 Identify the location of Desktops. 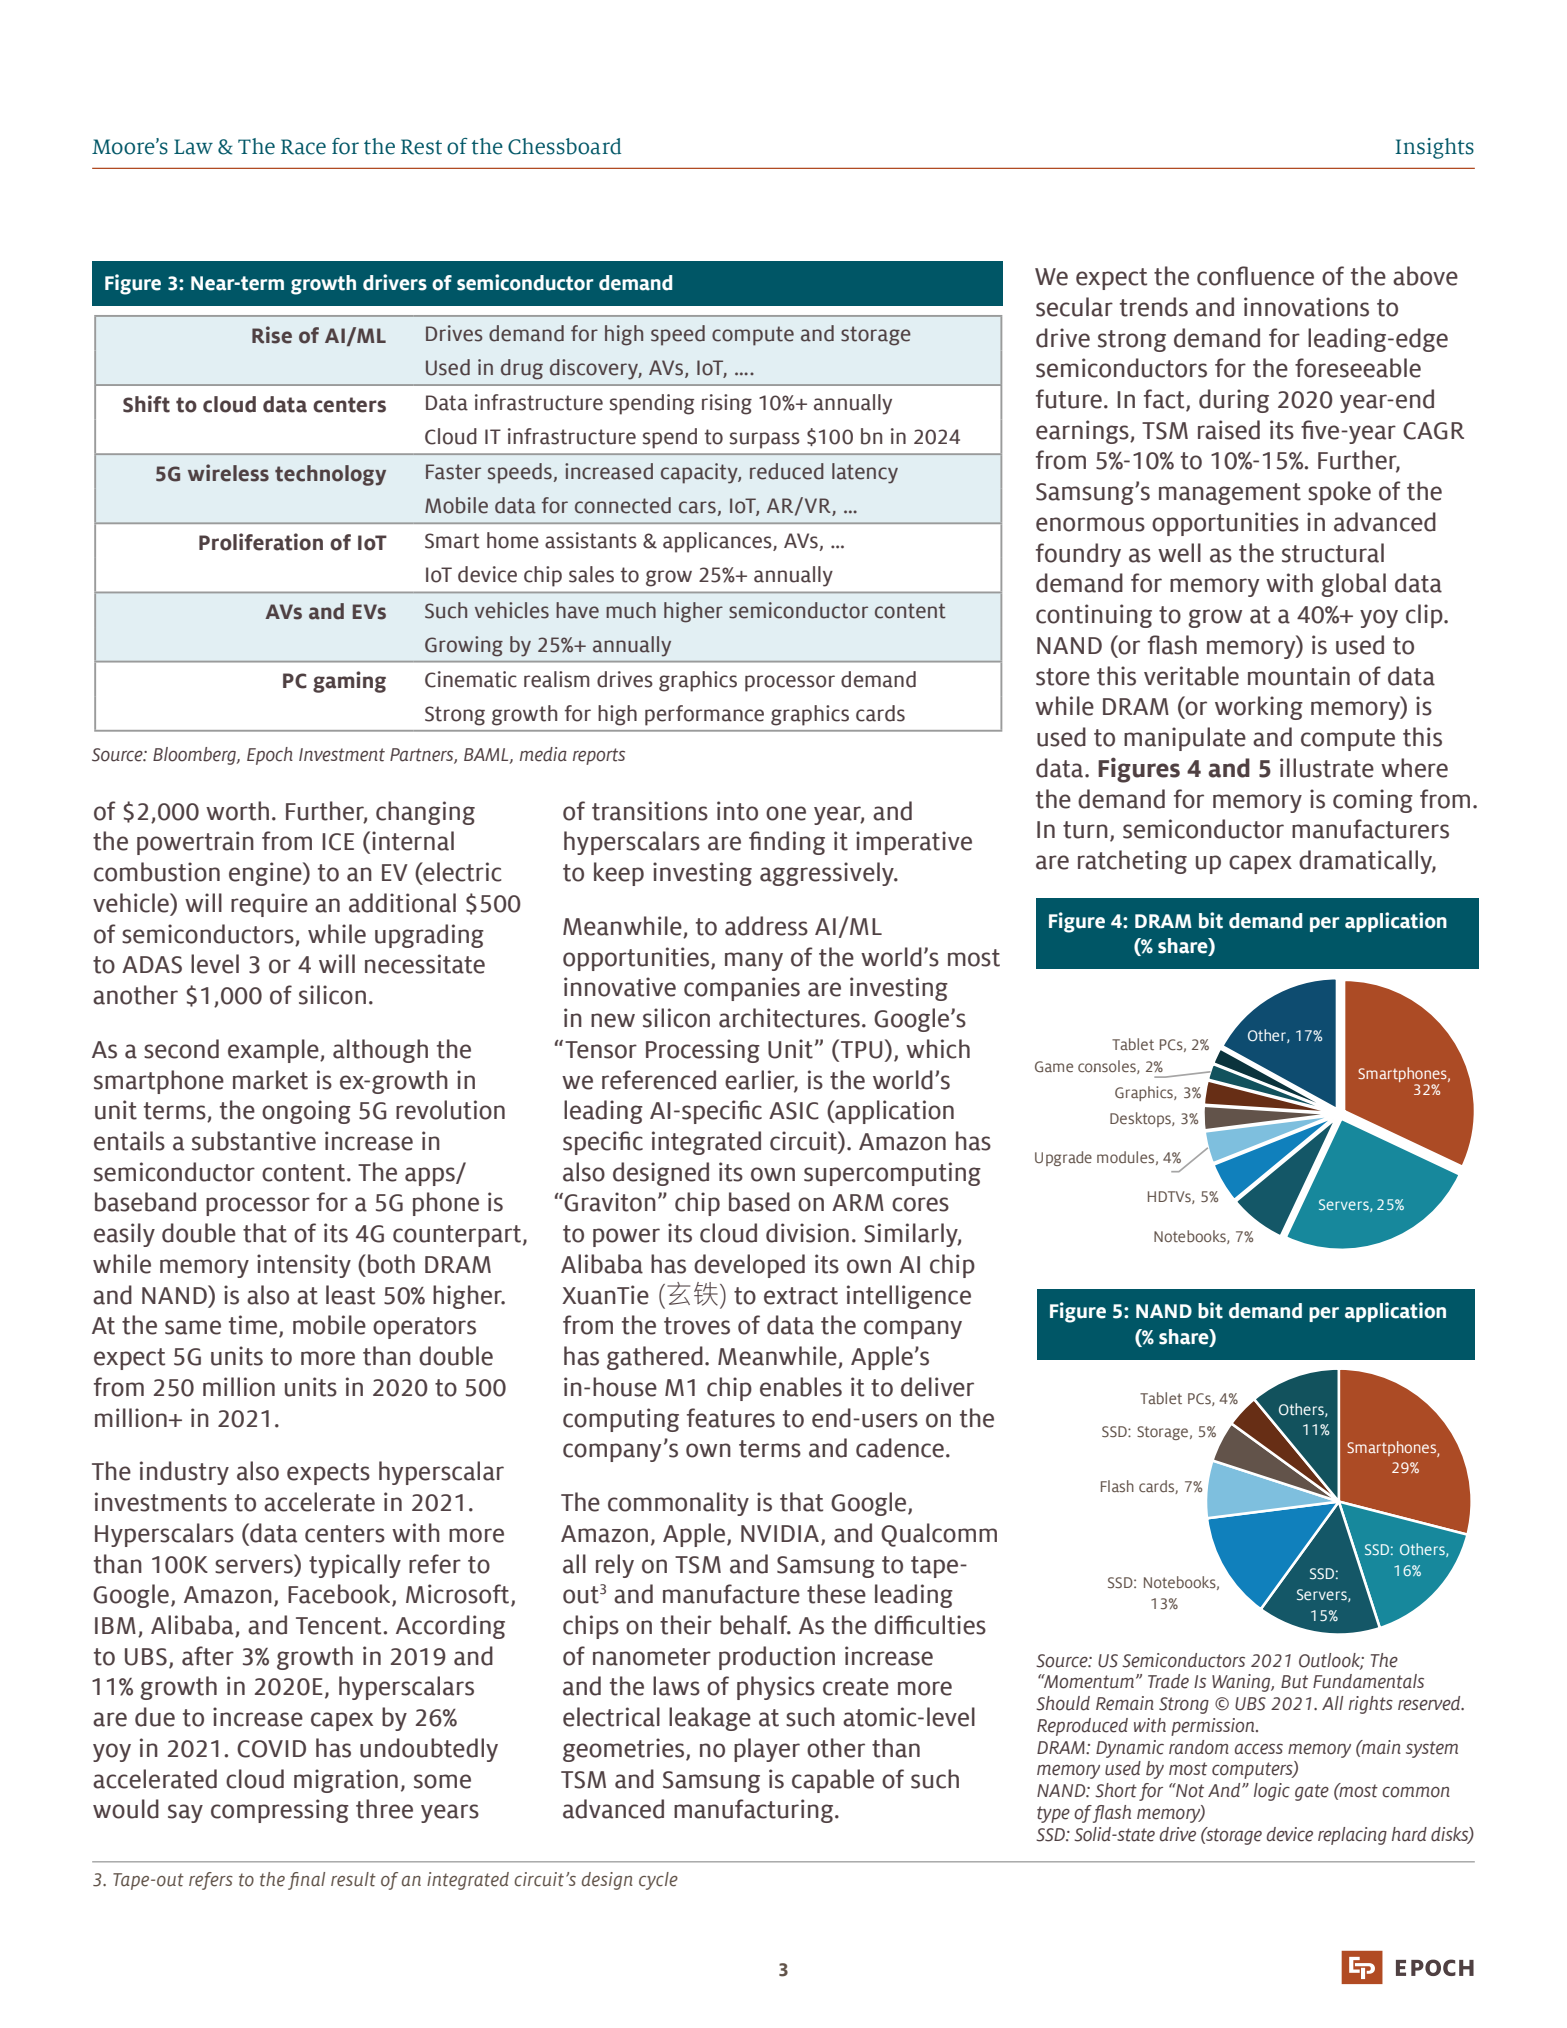
(1141, 1119).
